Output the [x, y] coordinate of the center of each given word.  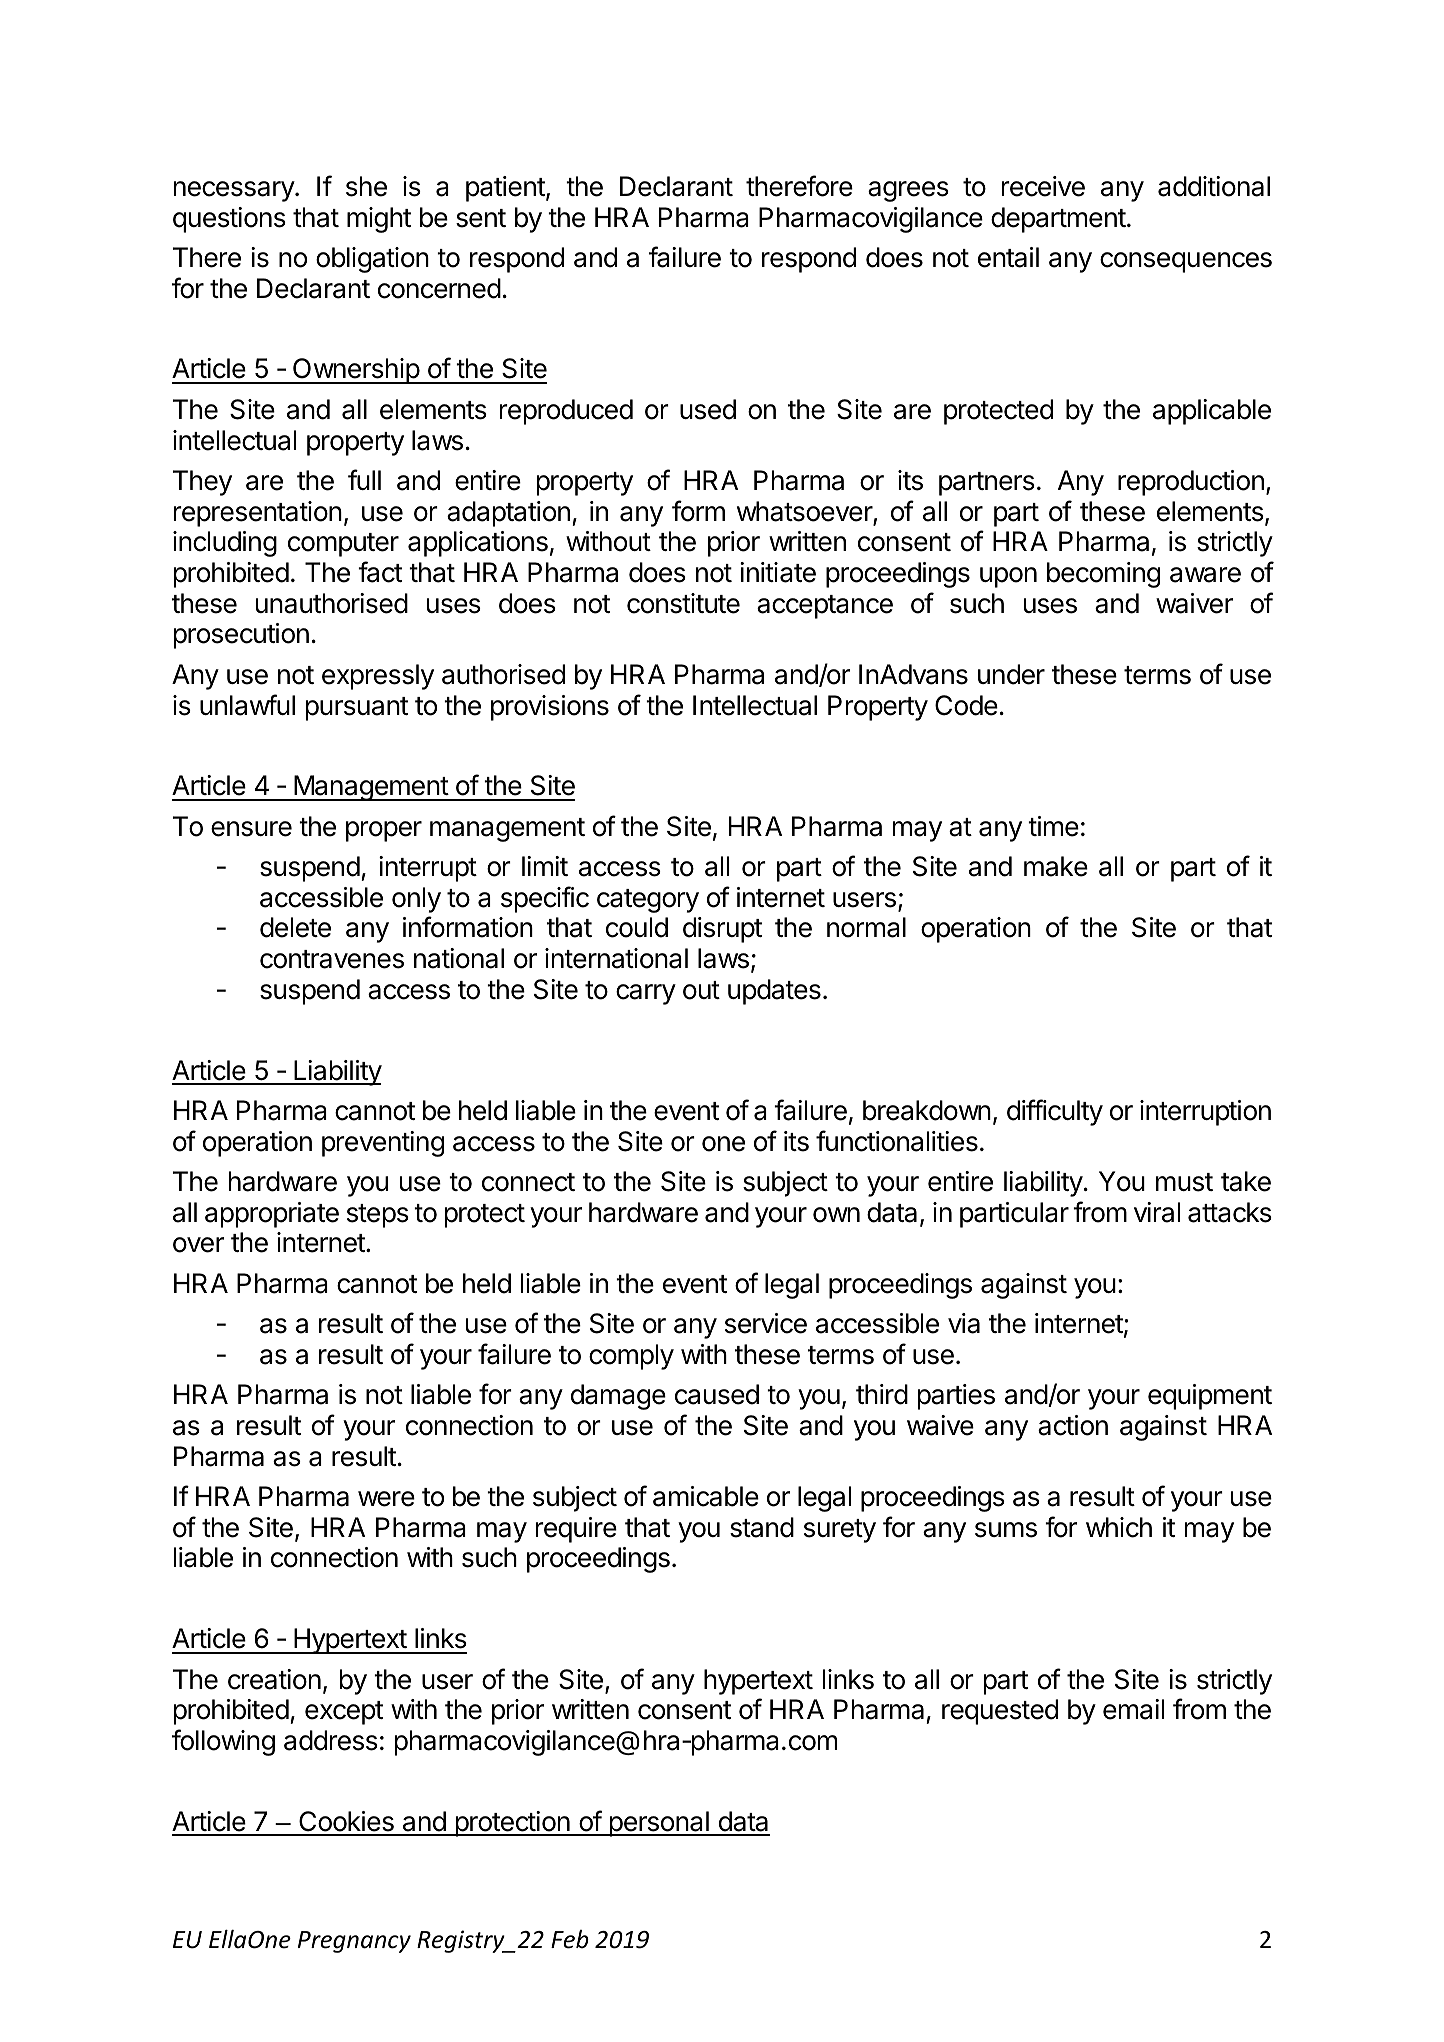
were [386, 1499]
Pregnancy [354, 1942]
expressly [378, 677]
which [1119, 1527]
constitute [683, 603]
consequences [1186, 262]
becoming [1103, 575]
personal [659, 1824]
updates [774, 992]
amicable [706, 1496]
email [1133, 1709]
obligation [372, 260]
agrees [908, 191]
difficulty [1055, 1112]
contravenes [332, 959]
